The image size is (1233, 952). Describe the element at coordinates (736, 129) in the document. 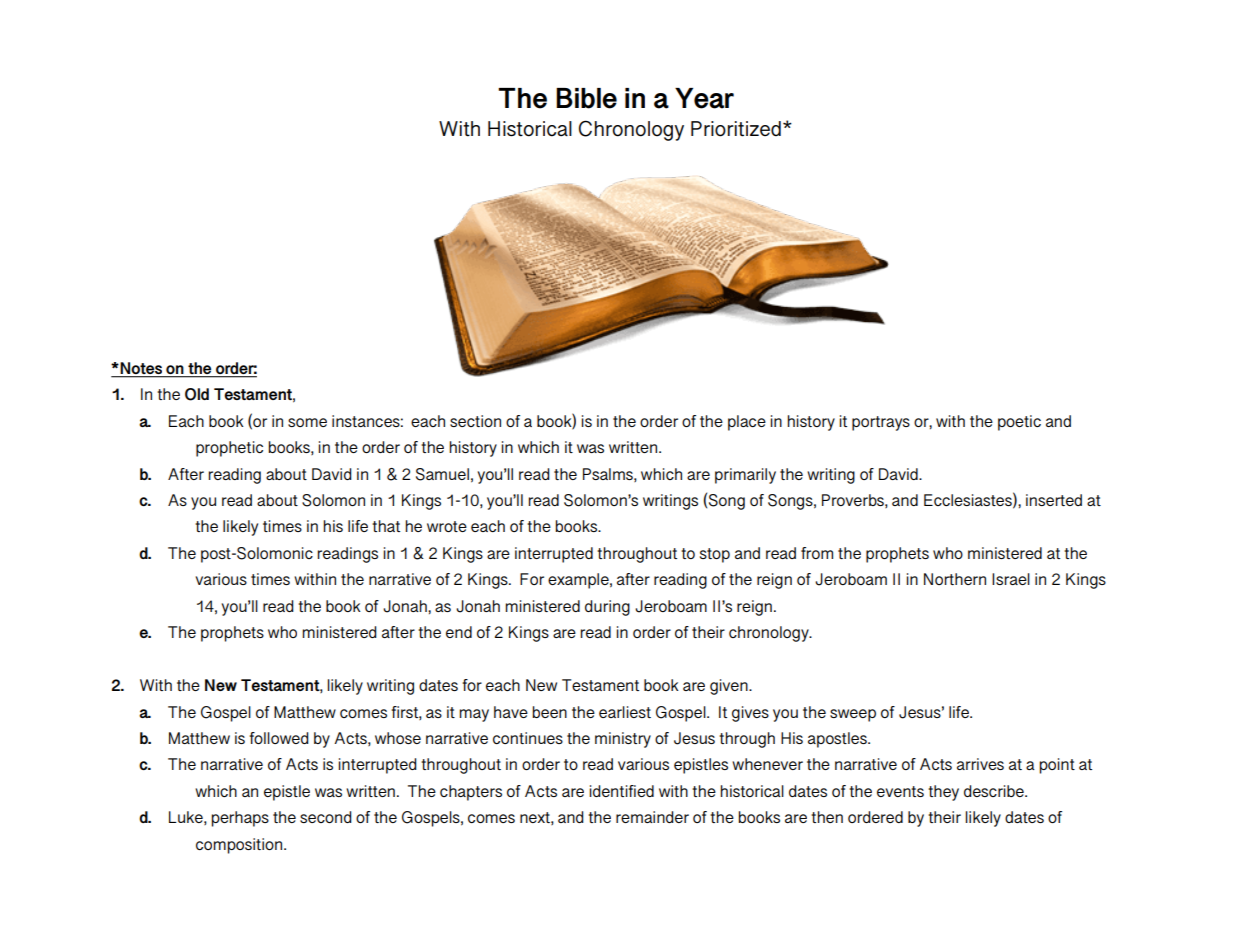

I see `Prioritized` at that location.
